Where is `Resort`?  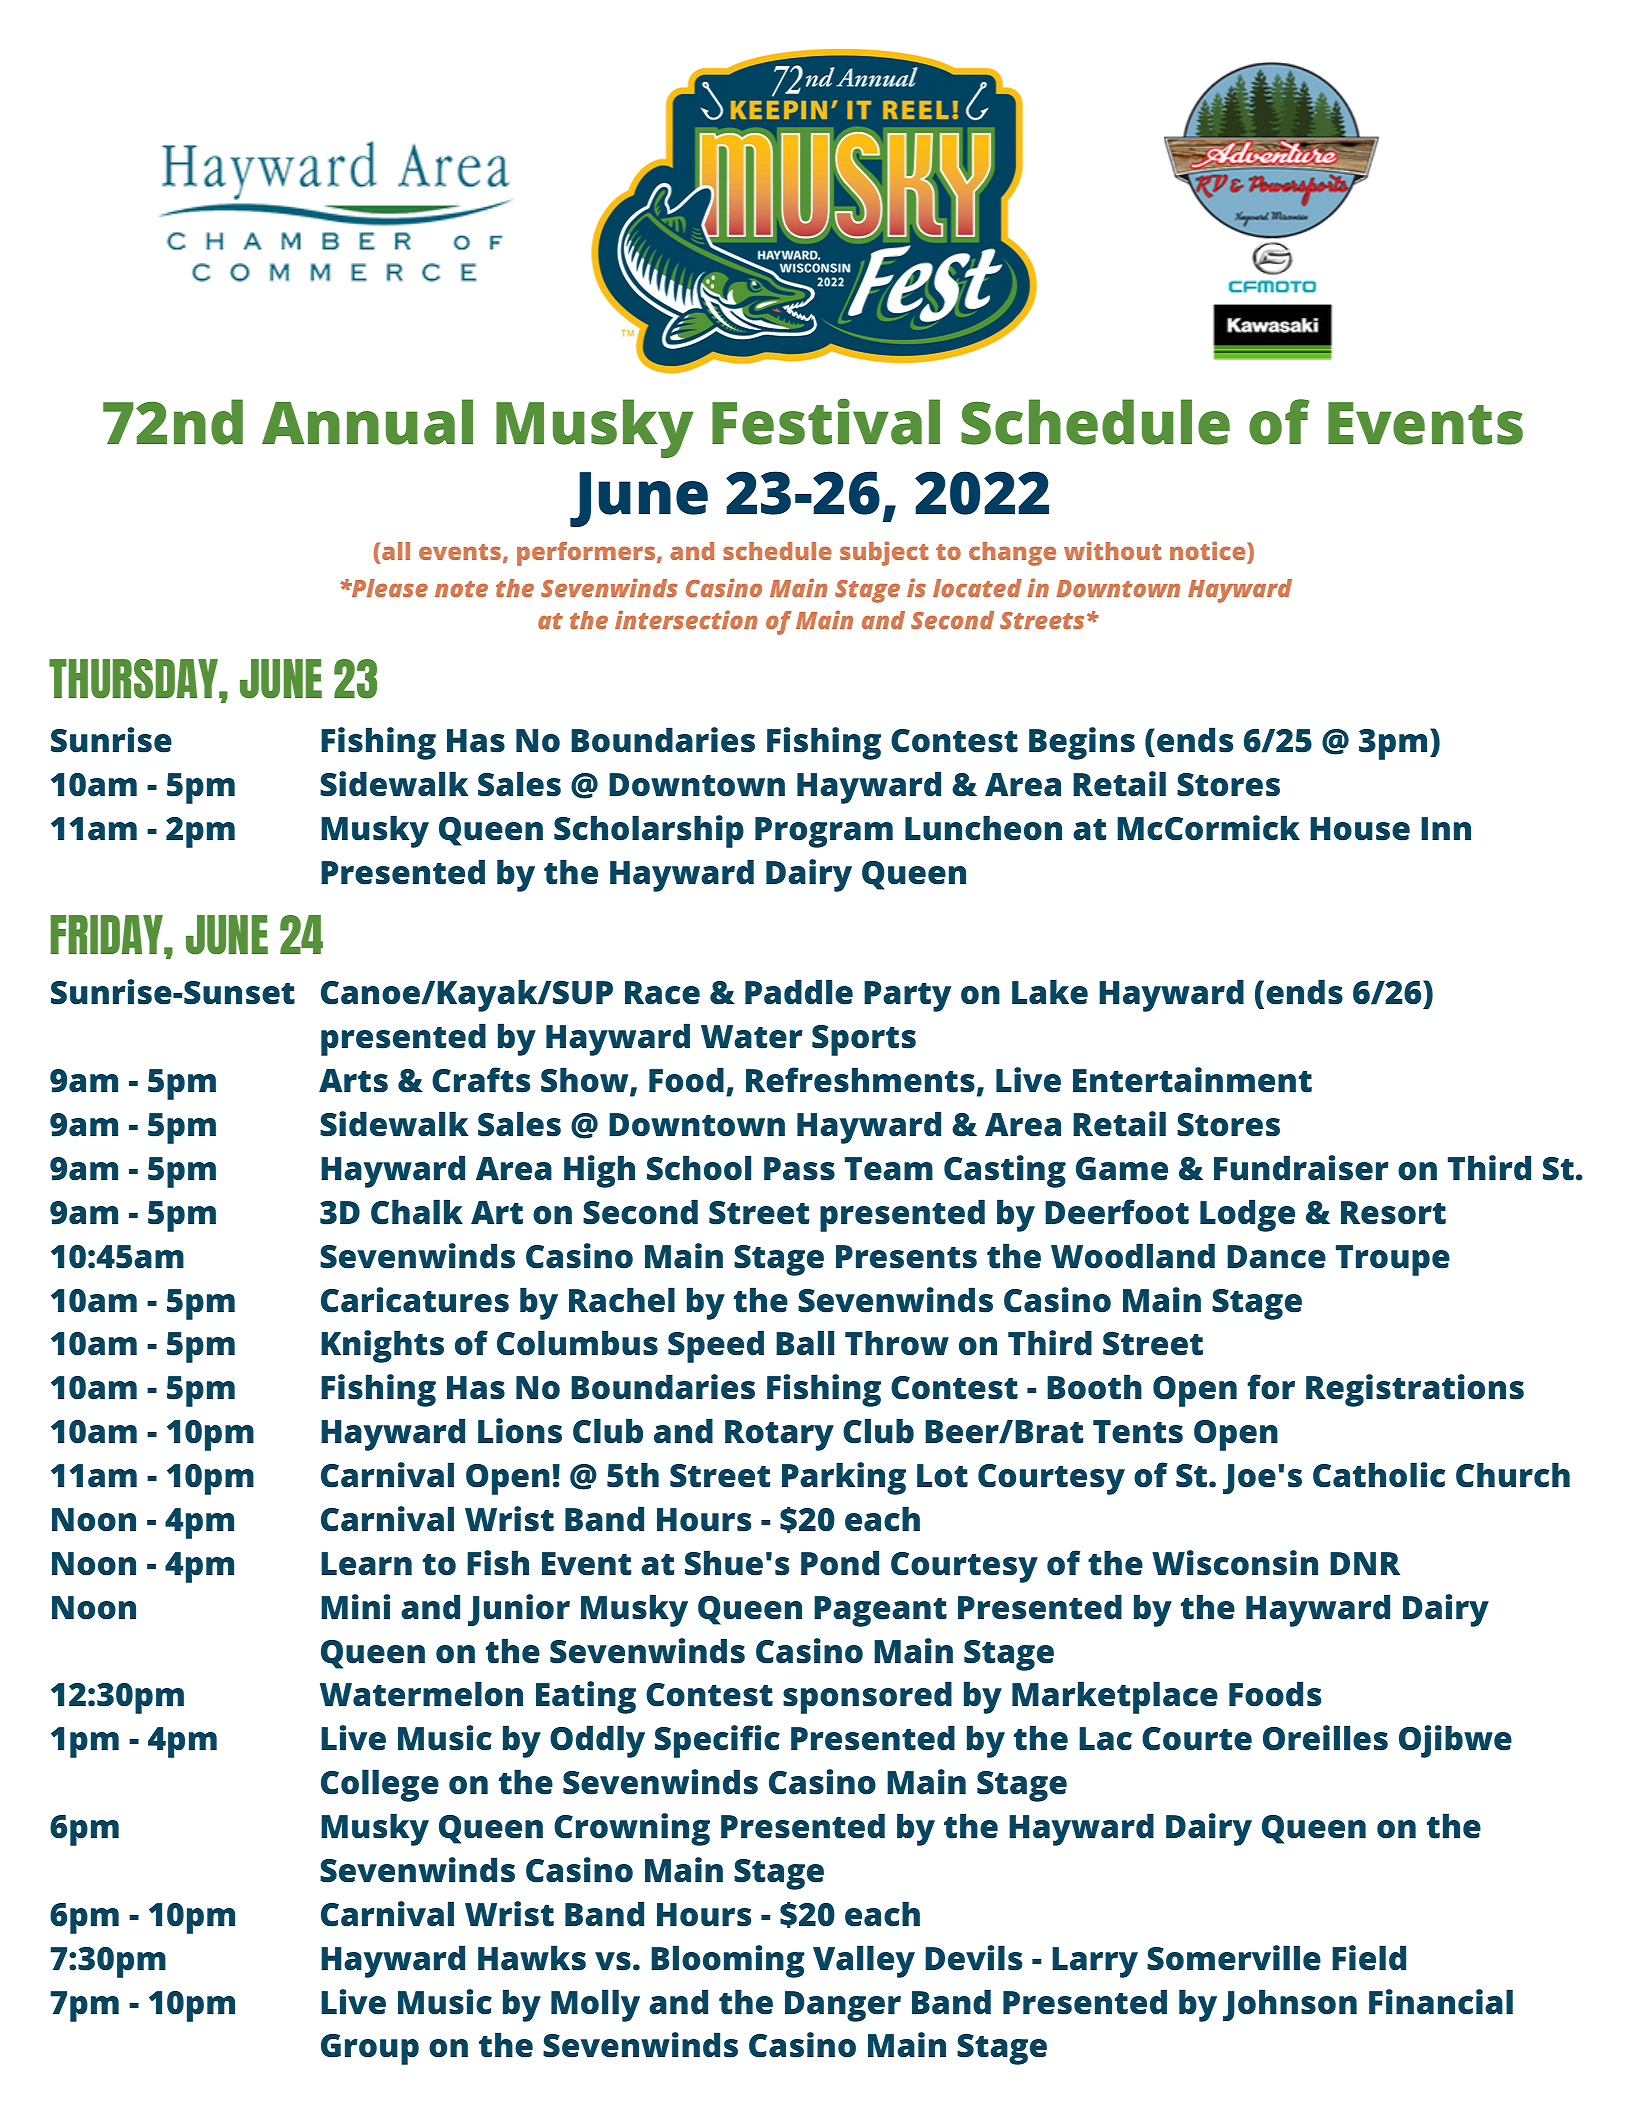
Resort is located at coordinates (1393, 1213).
